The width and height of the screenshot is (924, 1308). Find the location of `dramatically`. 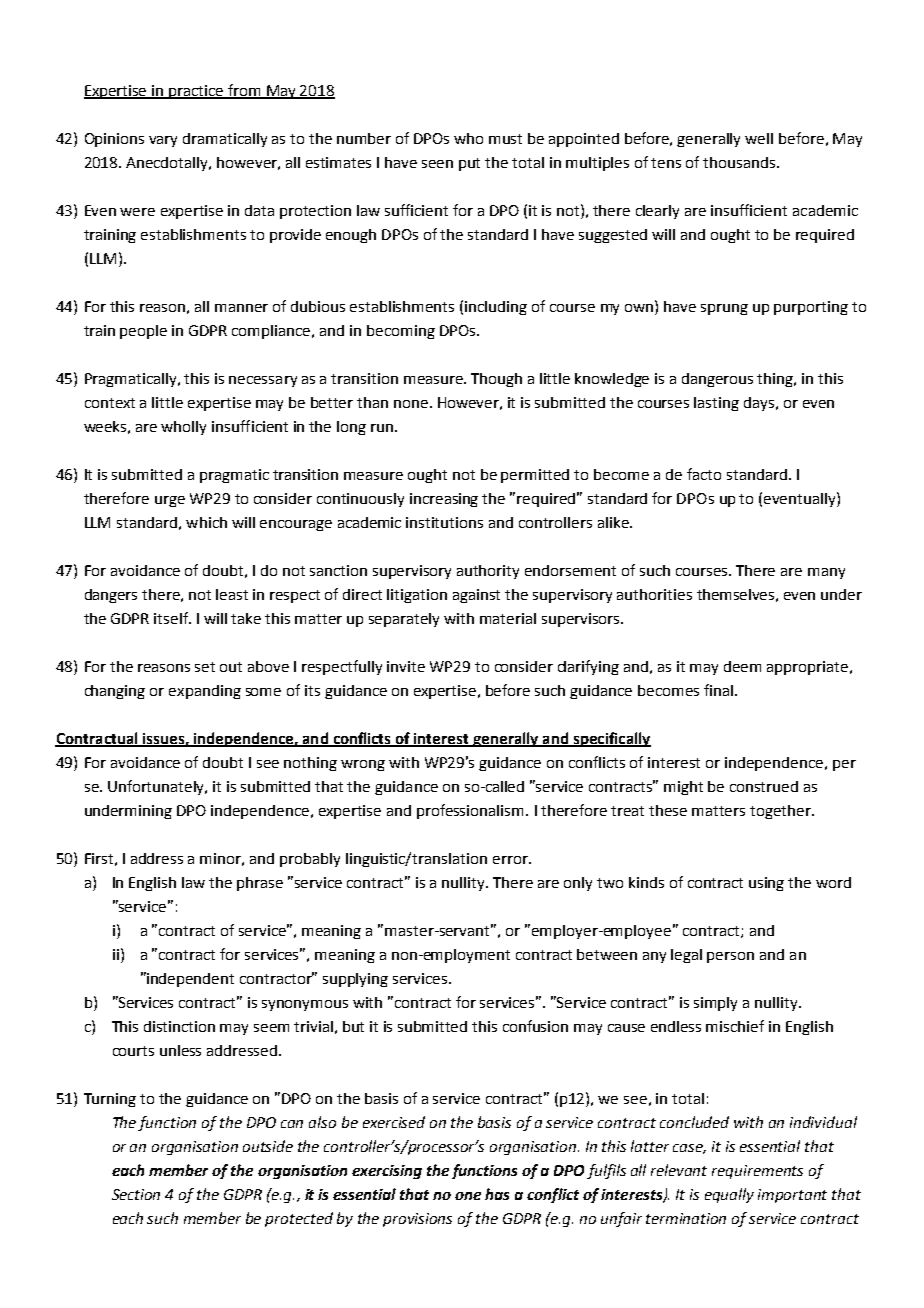

dramatically is located at coordinates (225, 140).
